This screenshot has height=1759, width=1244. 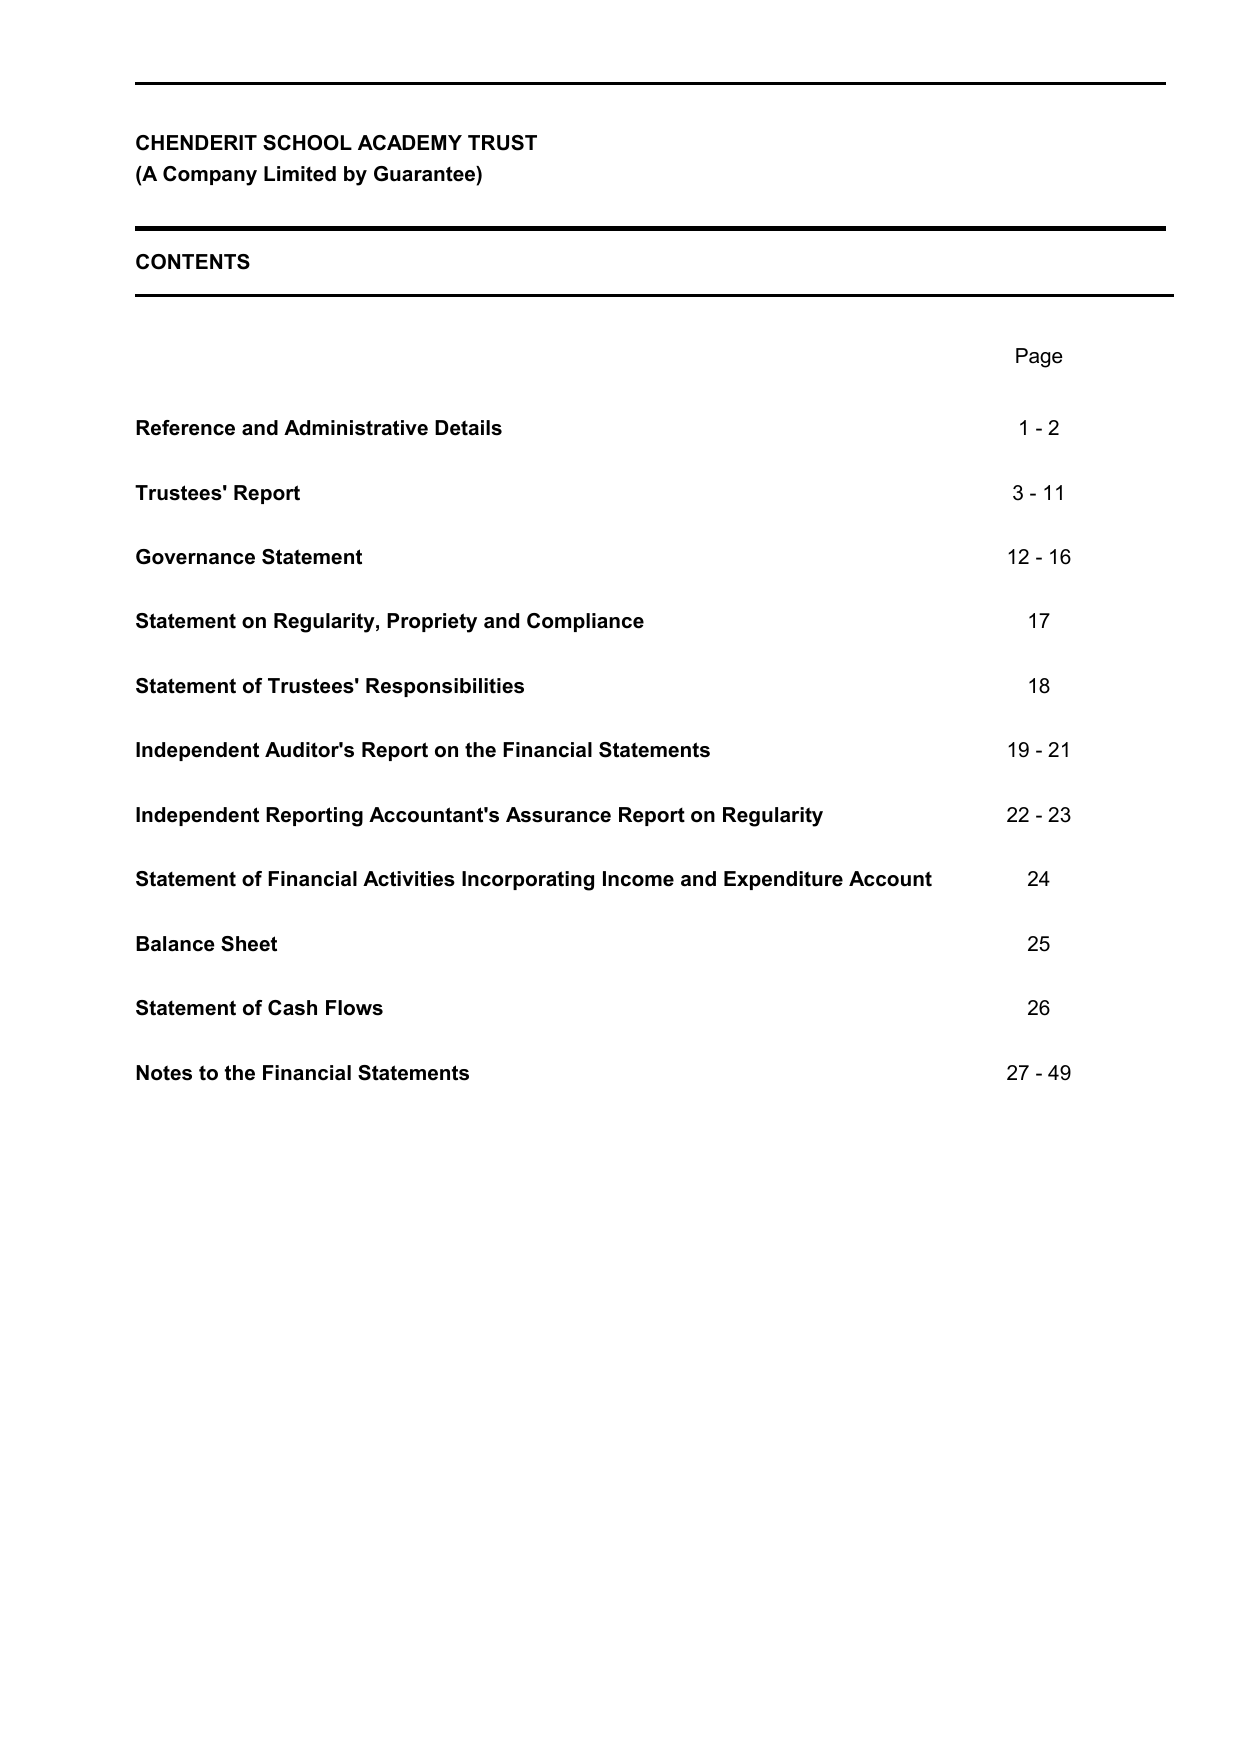 What do you see at coordinates (409, 879) in the screenshot?
I see `Activities` at bounding box center [409, 879].
